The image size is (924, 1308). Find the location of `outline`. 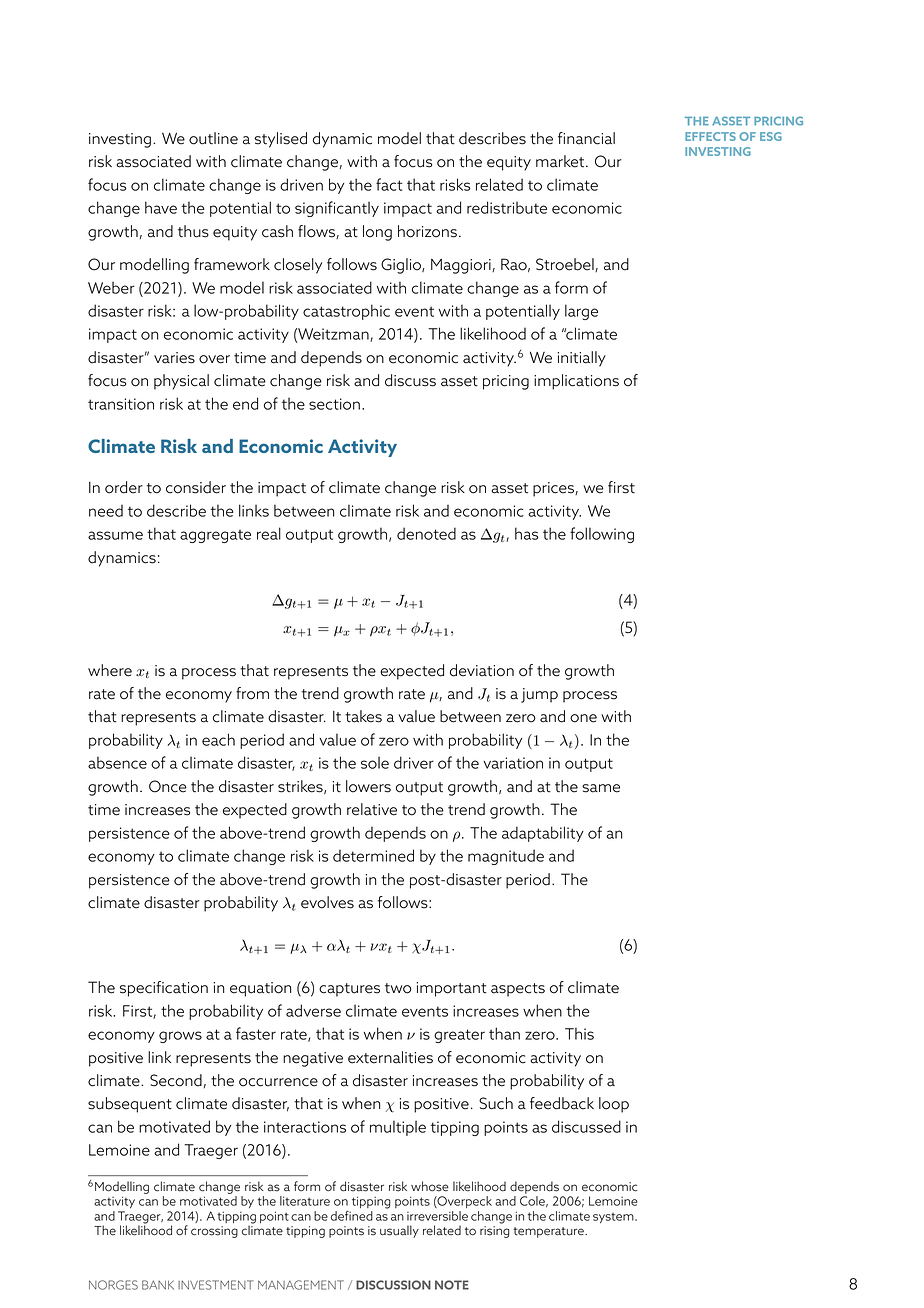

outline is located at coordinates (213, 138).
